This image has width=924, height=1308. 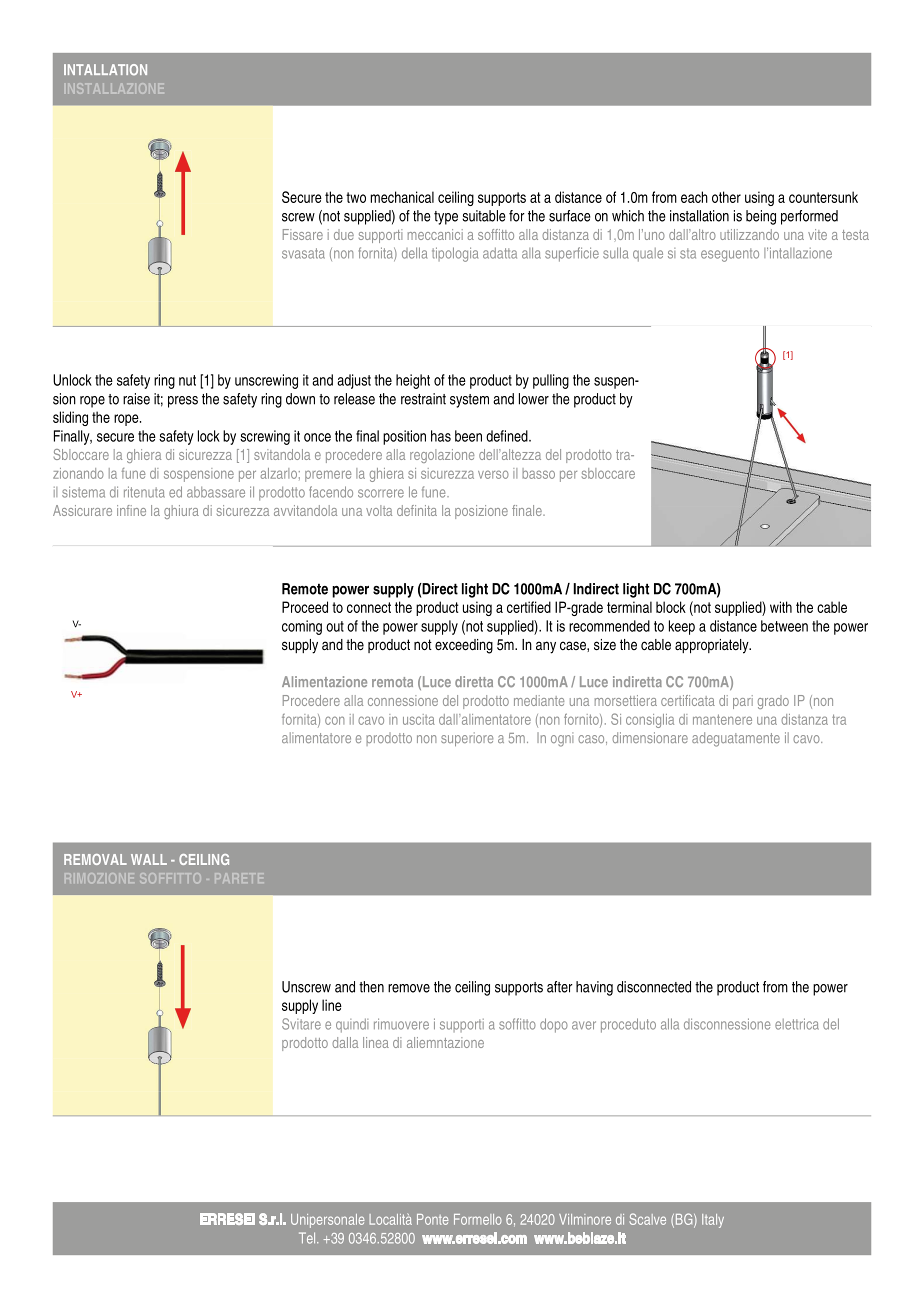 What do you see at coordinates (761, 217) in the image?
I see `being` at bounding box center [761, 217].
